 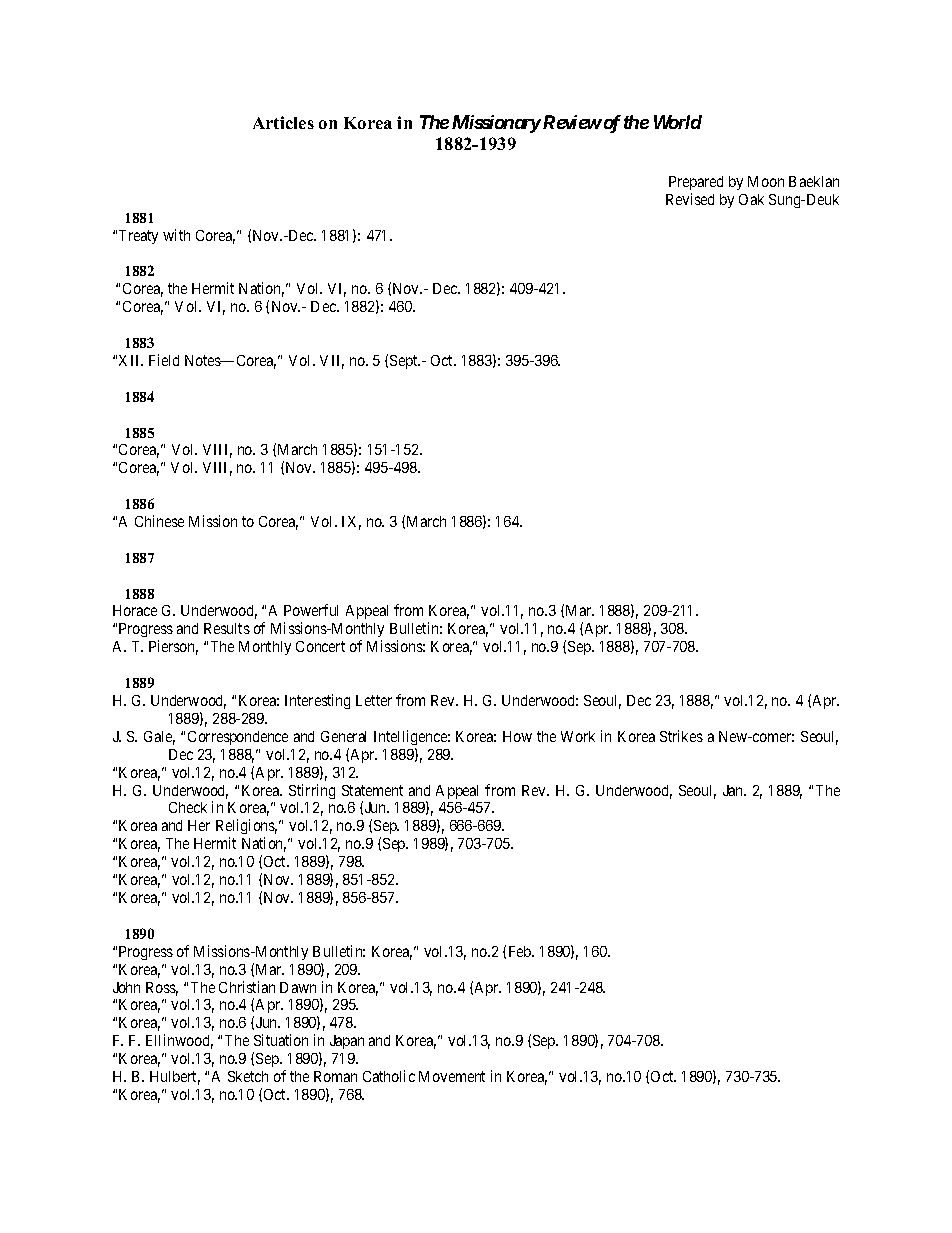 I want to click on Articles, so click(x=283, y=122).
